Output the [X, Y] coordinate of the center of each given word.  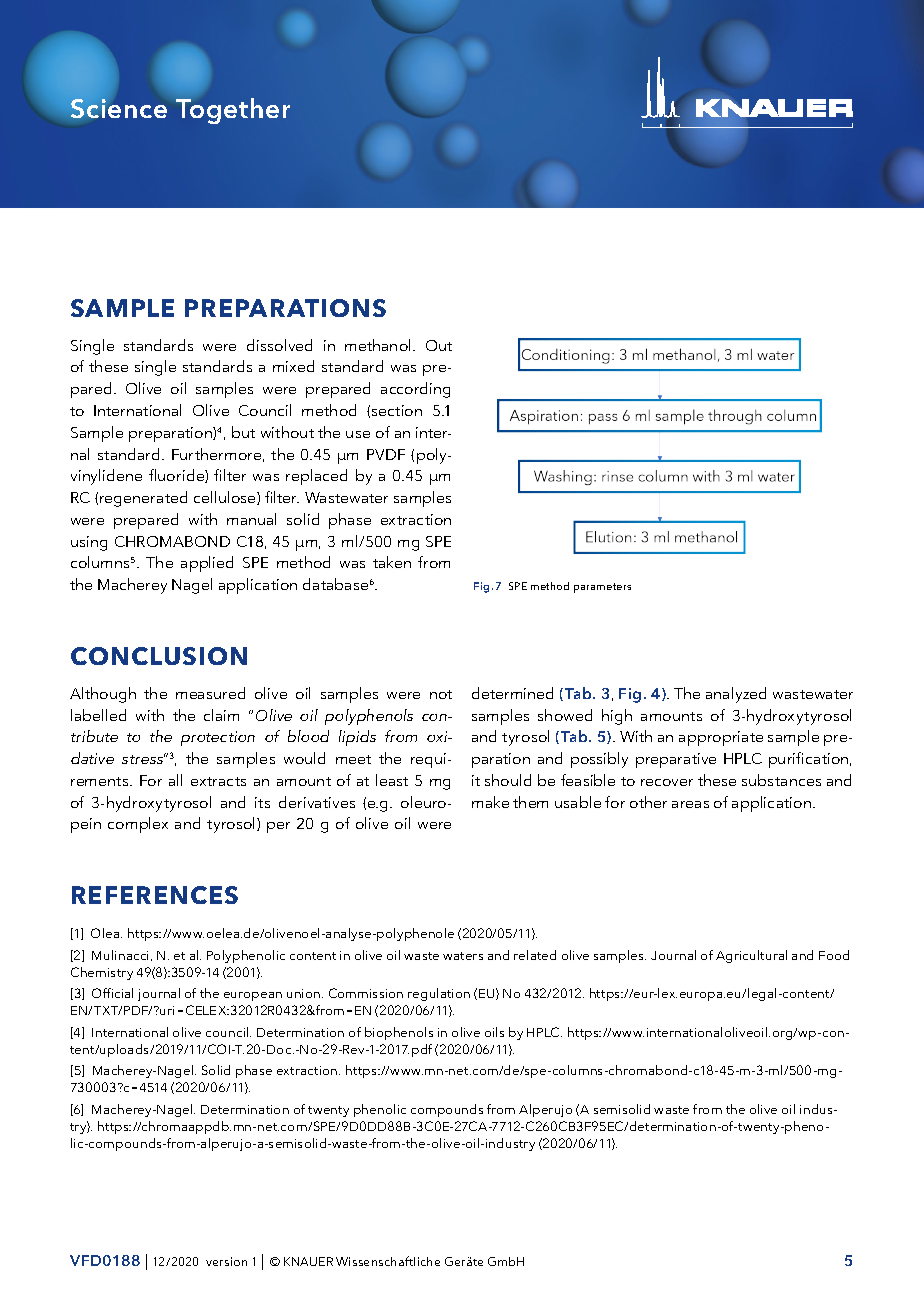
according [415, 390]
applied [207, 564]
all [175, 780]
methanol [379, 345]
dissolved [279, 345]
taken [392, 562]
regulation [439, 994]
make [490, 802]
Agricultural [751, 956]
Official [112, 993]
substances [781, 780]
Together [233, 111]
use [358, 434]
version [226, 1261]
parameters [602, 588]
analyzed [736, 695]
